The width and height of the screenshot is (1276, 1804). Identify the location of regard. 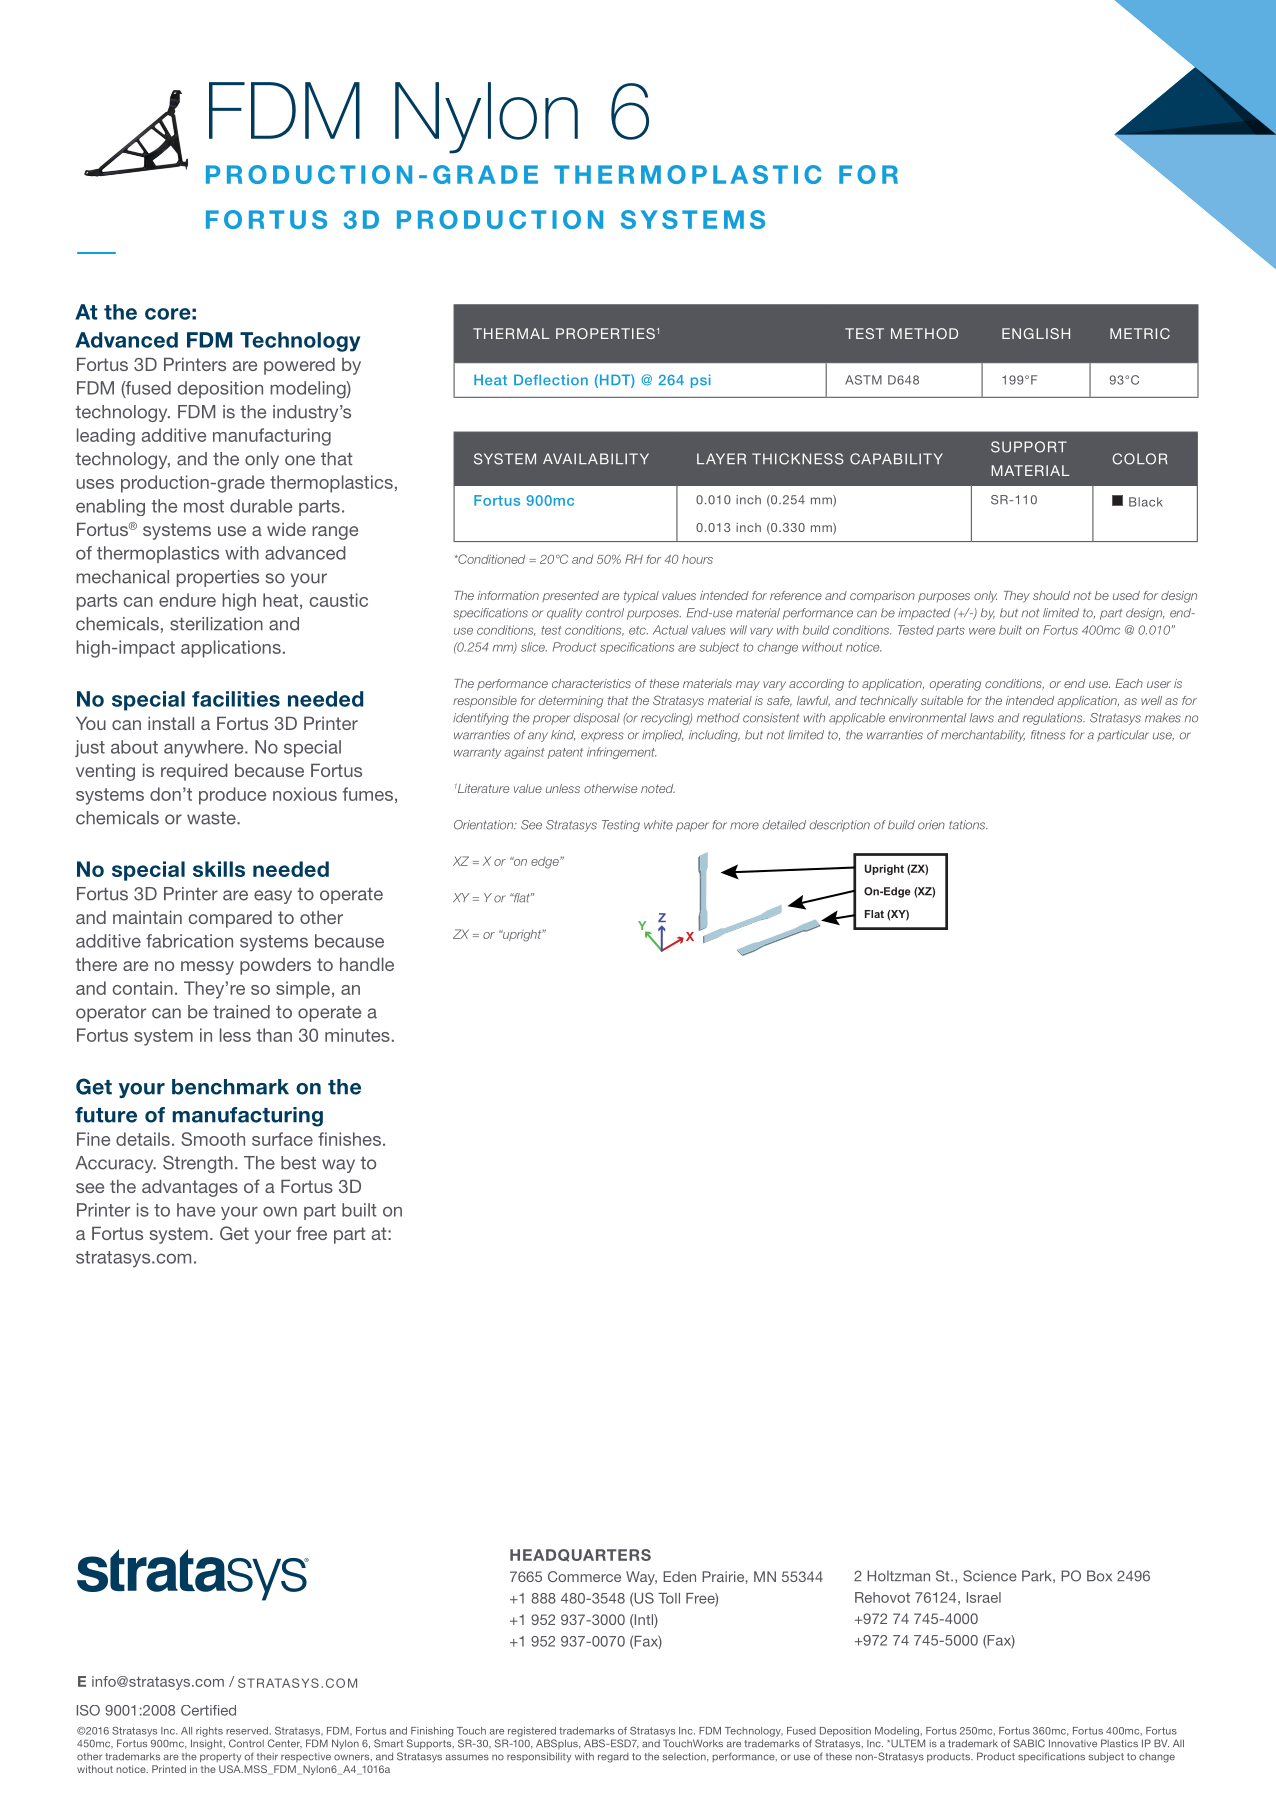
(613, 1758).
